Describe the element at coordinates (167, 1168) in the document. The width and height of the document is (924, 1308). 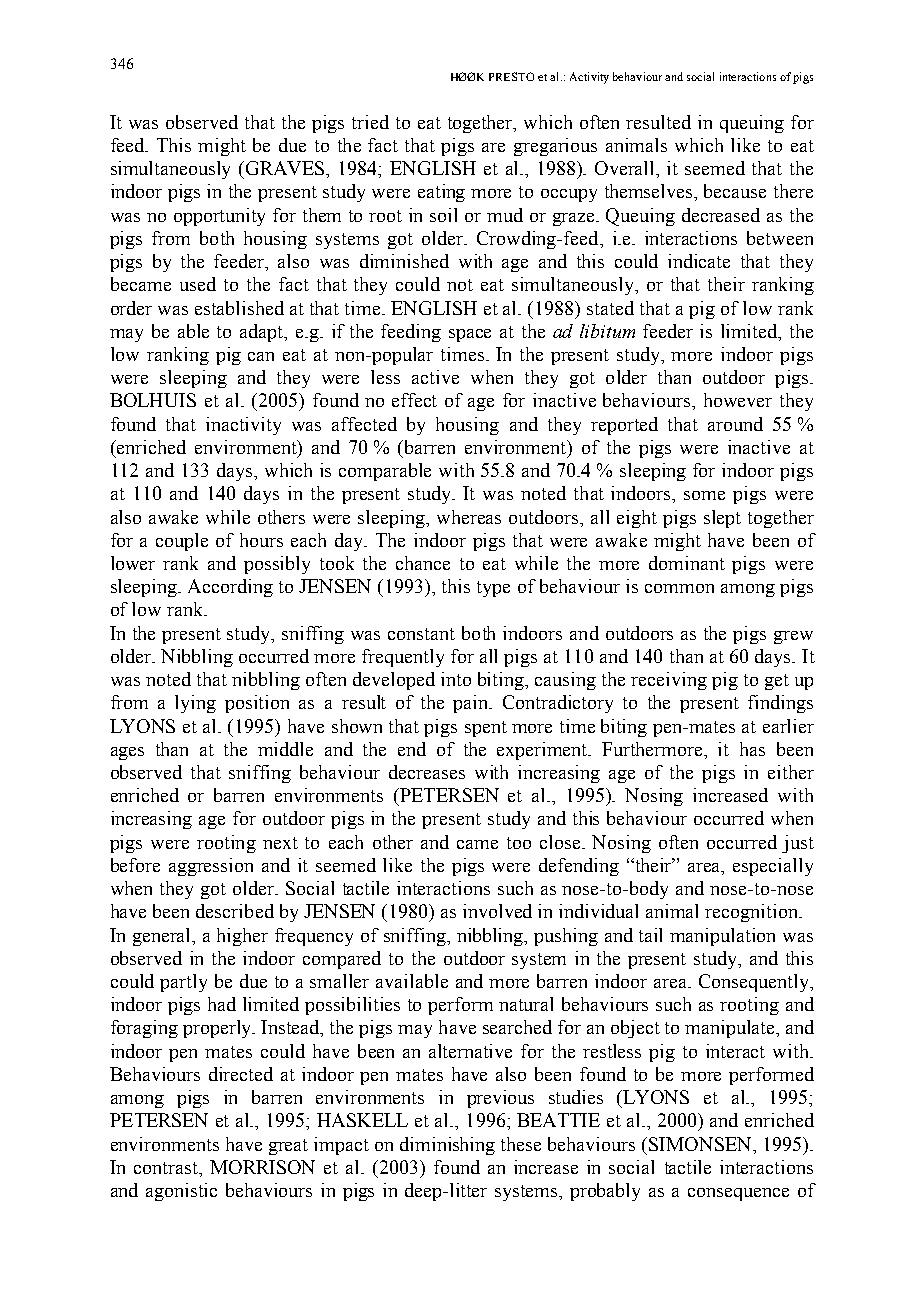
I see `contrast` at that location.
